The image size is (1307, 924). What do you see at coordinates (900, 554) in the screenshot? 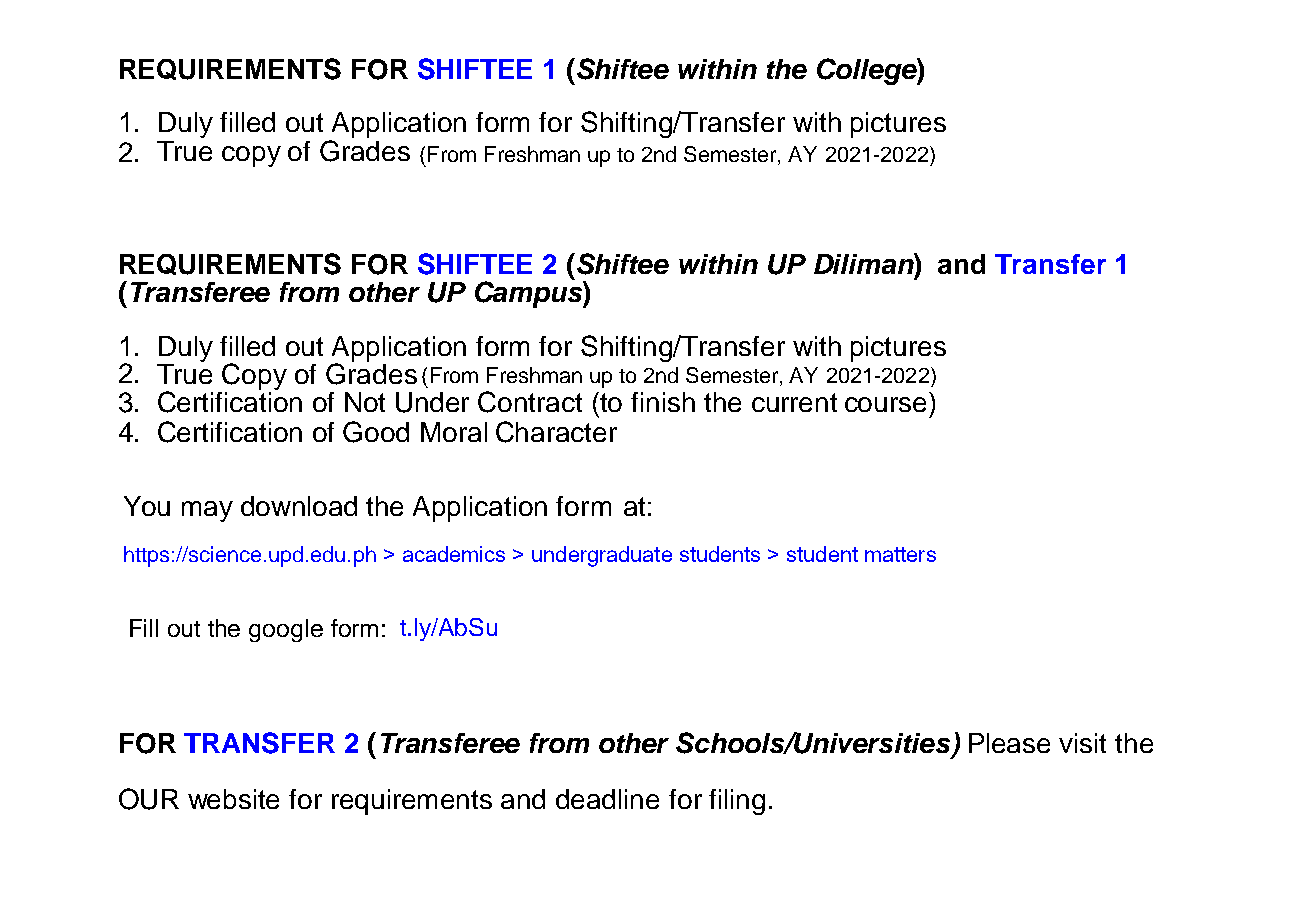
I see `matters` at bounding box center [900, 554].
